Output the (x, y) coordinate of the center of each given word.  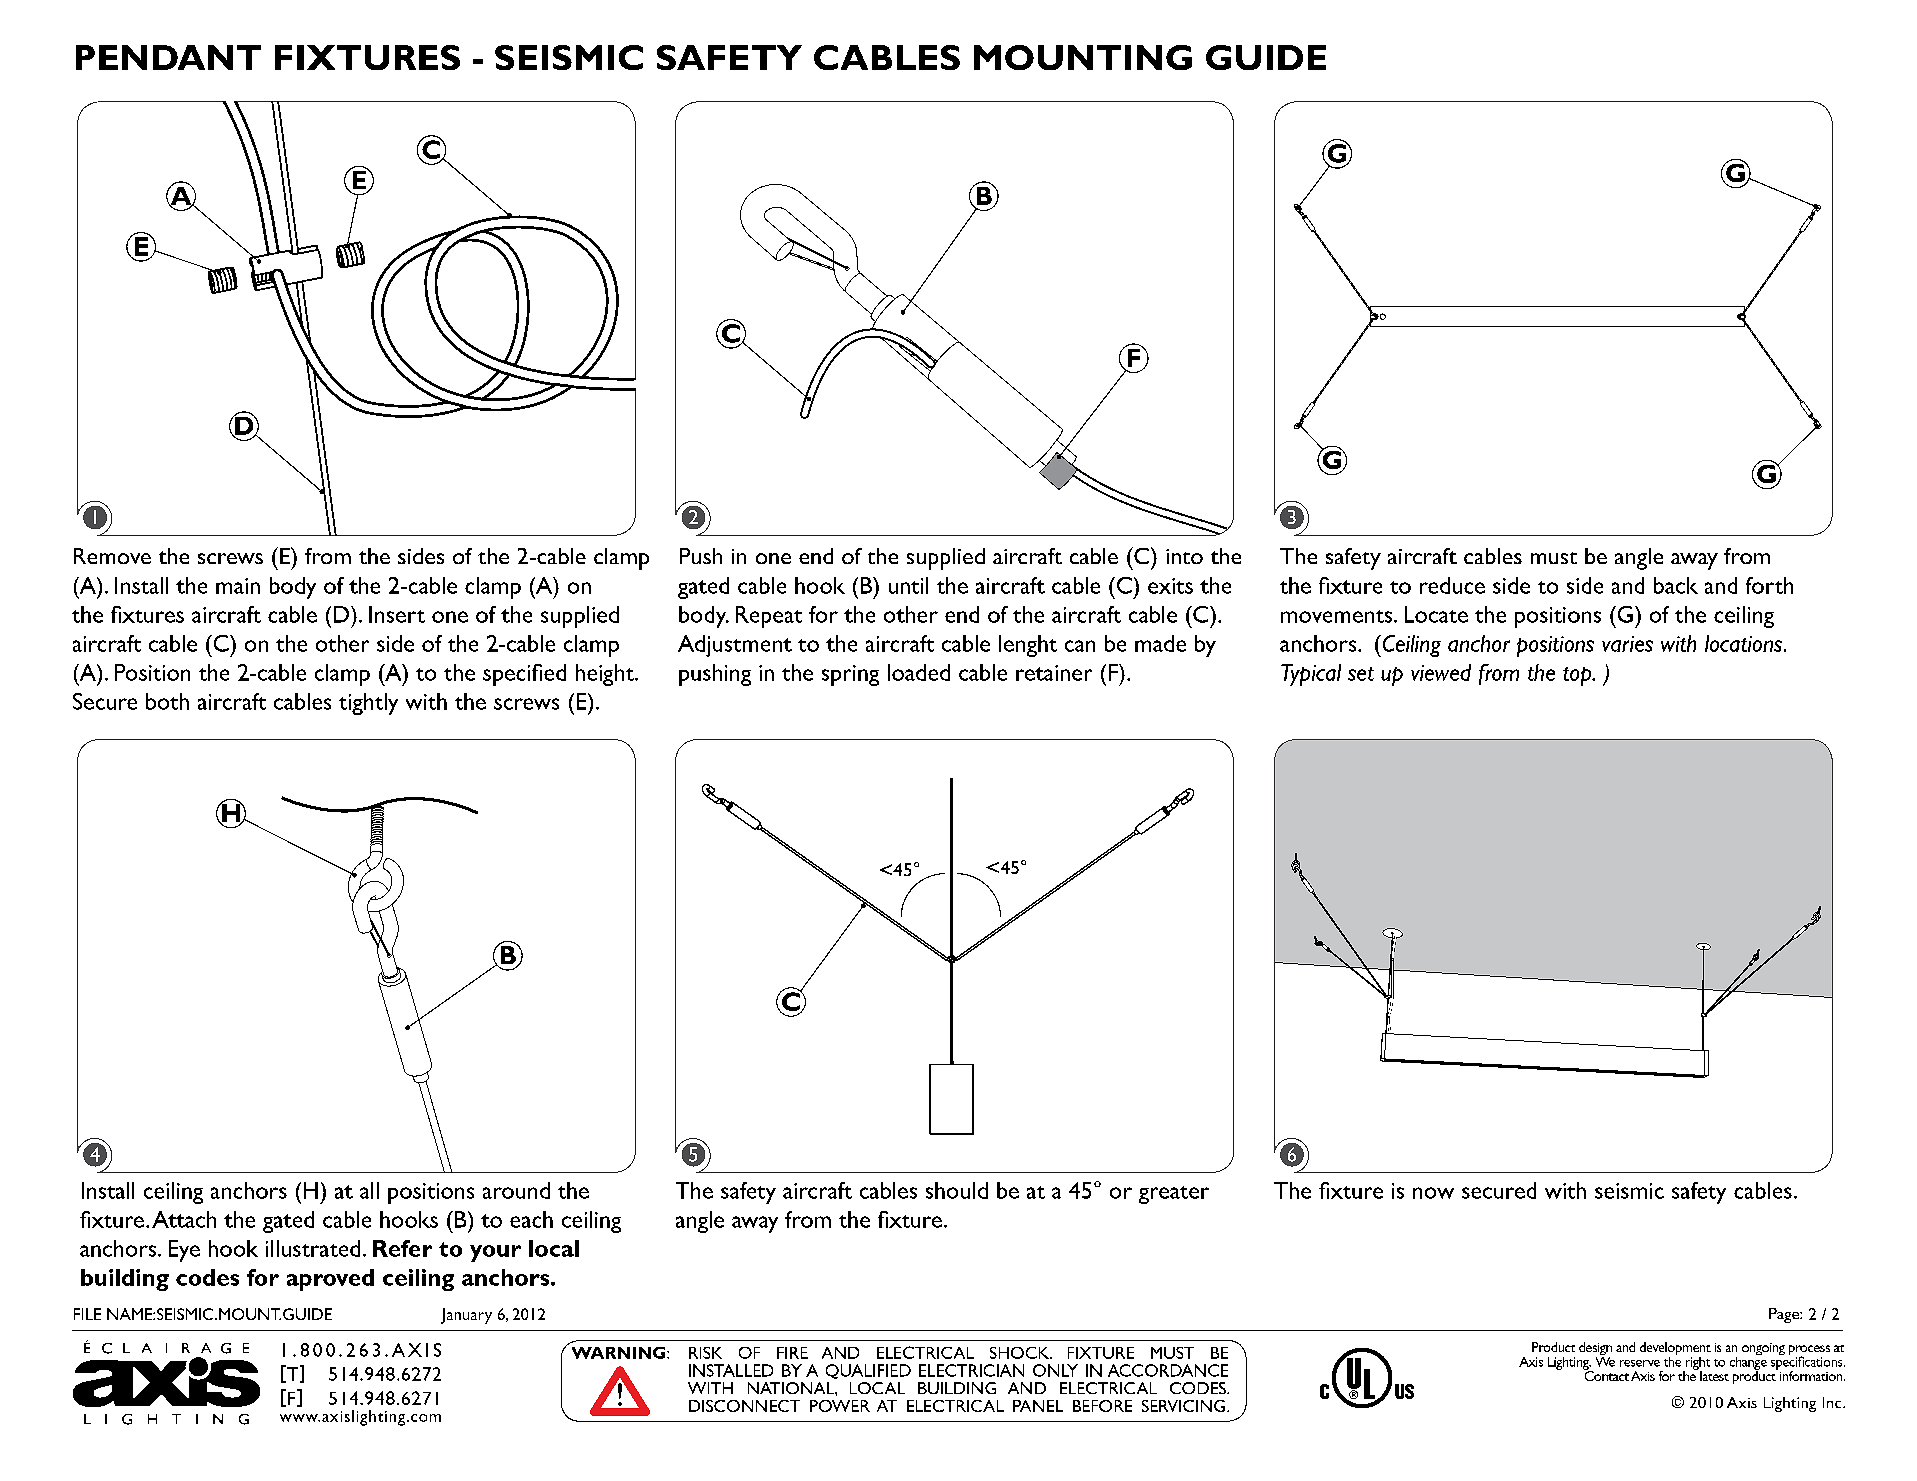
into (1184, 556)
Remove (112, 556)
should (957, 1190)
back (1676, 585)
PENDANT (168, 57)
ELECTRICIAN (971, 1370)
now (1433, 1193)
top (1578, 676)
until (908, 585)
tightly (368, 704)
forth (1769, 585)
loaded (919, 672)
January (466, 1316)
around (516, 1190)
